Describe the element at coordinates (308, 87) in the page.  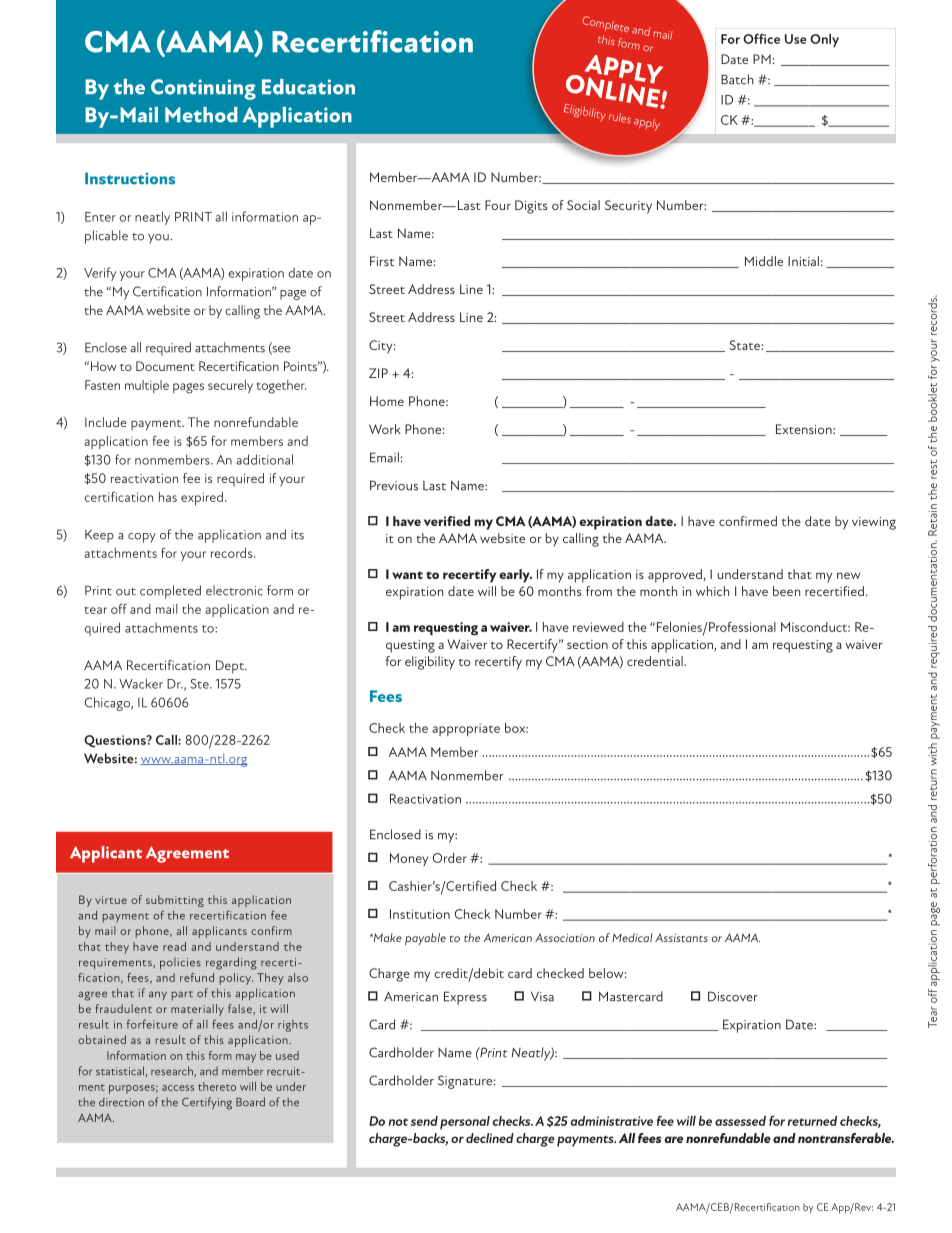
I see `Education` at that location.
